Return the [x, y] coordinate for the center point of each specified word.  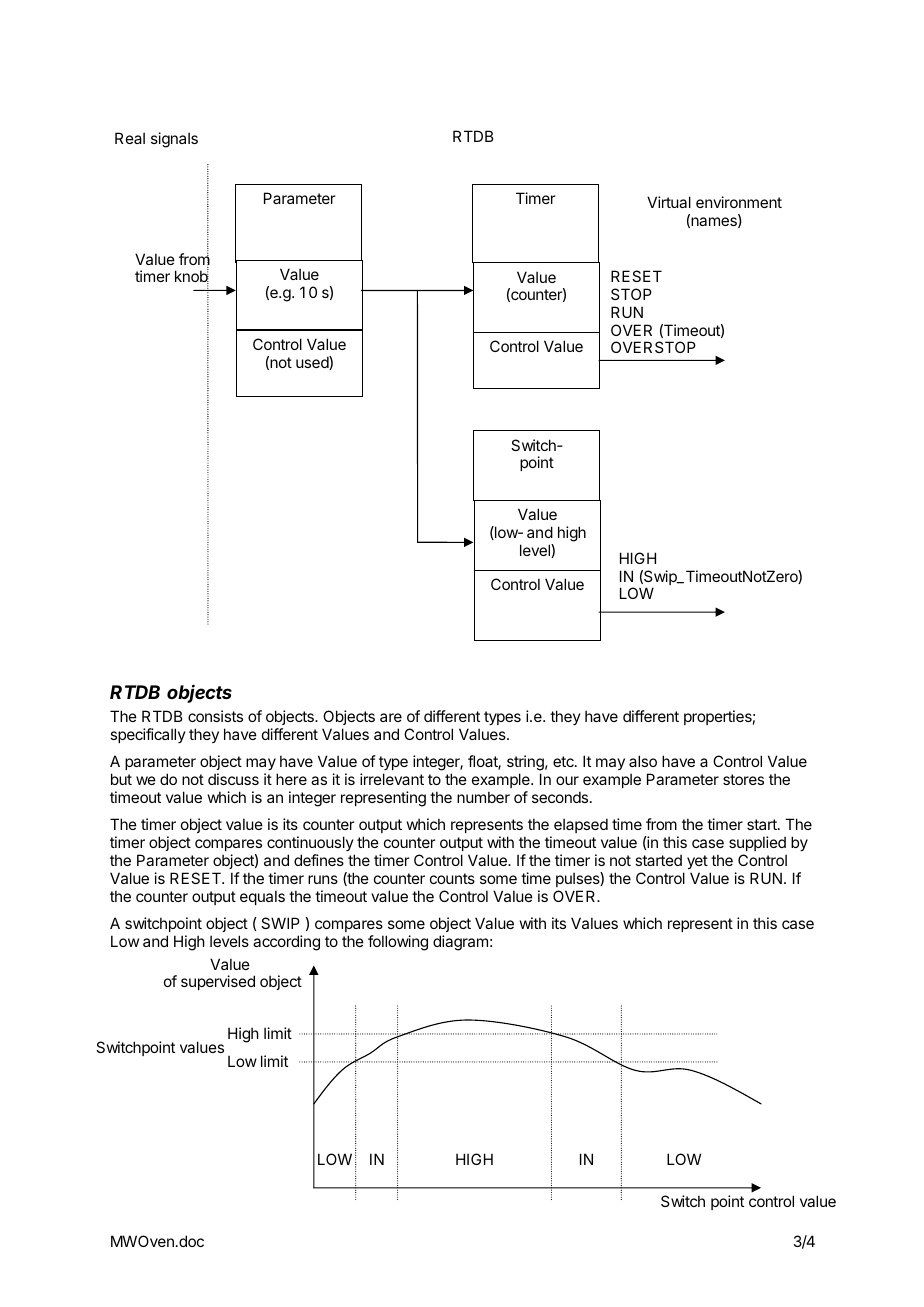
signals [174, 140]
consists [215, 716]
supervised [218, 982]
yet [697, 862]
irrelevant [392, 779]
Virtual [669, 202]
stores [743, 779]
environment [739, 202]
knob [192, 276]
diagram [460, 943]
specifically [148, 735]
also [643, 761]
